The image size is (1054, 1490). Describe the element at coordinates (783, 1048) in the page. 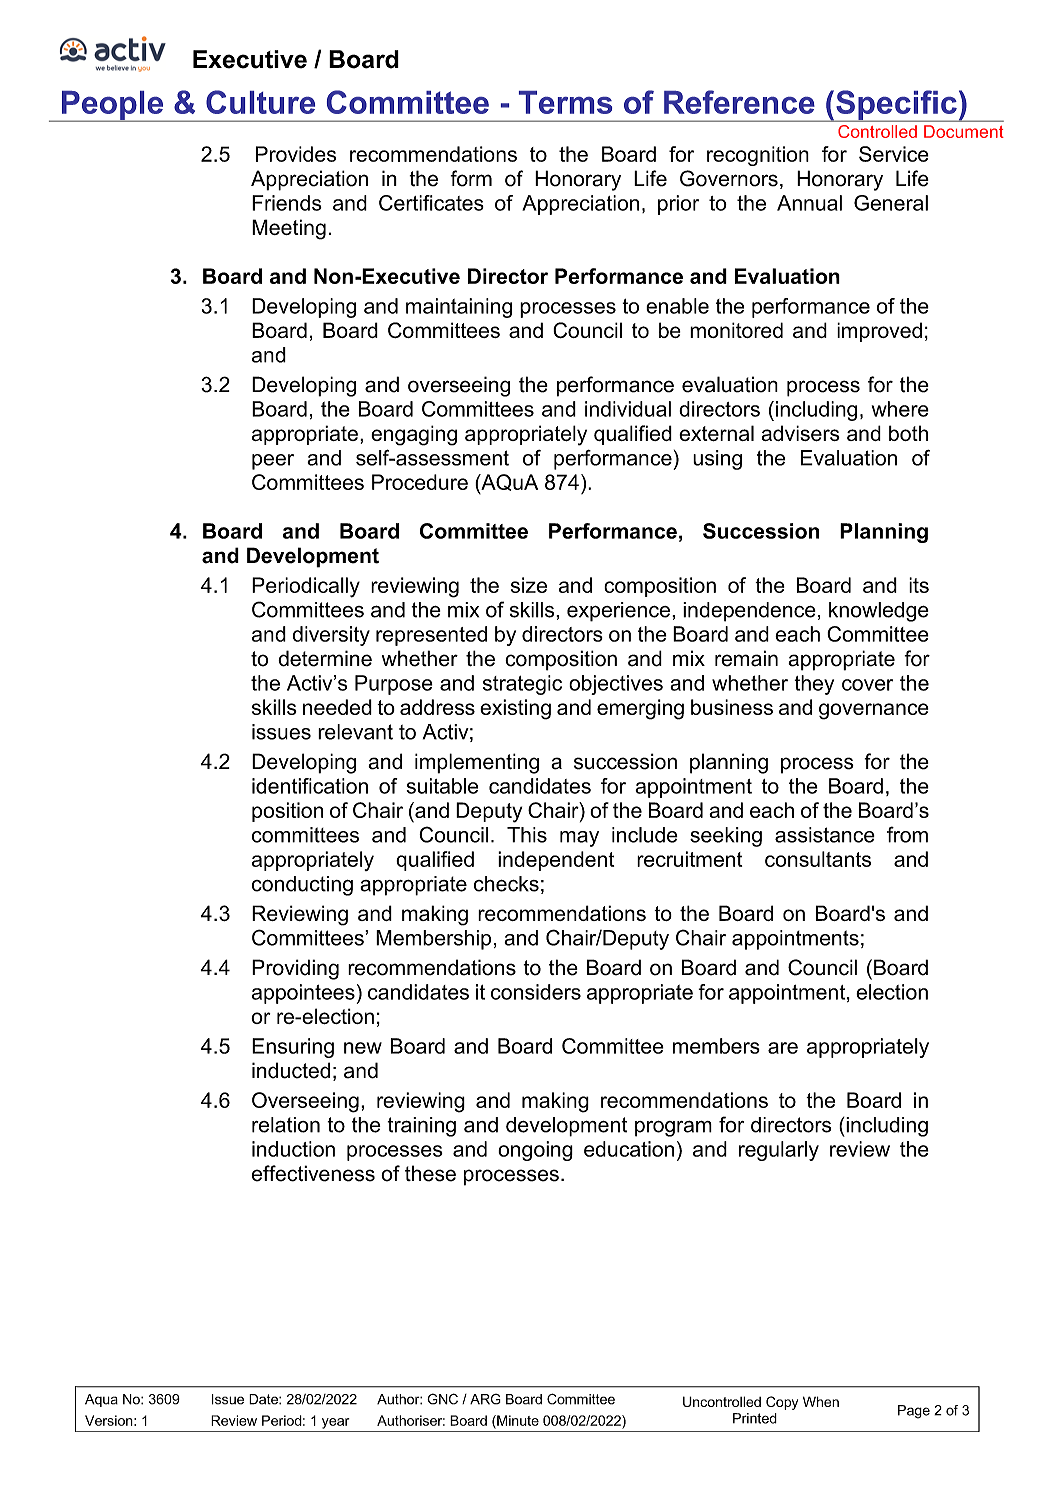

I see `are` at that location.
